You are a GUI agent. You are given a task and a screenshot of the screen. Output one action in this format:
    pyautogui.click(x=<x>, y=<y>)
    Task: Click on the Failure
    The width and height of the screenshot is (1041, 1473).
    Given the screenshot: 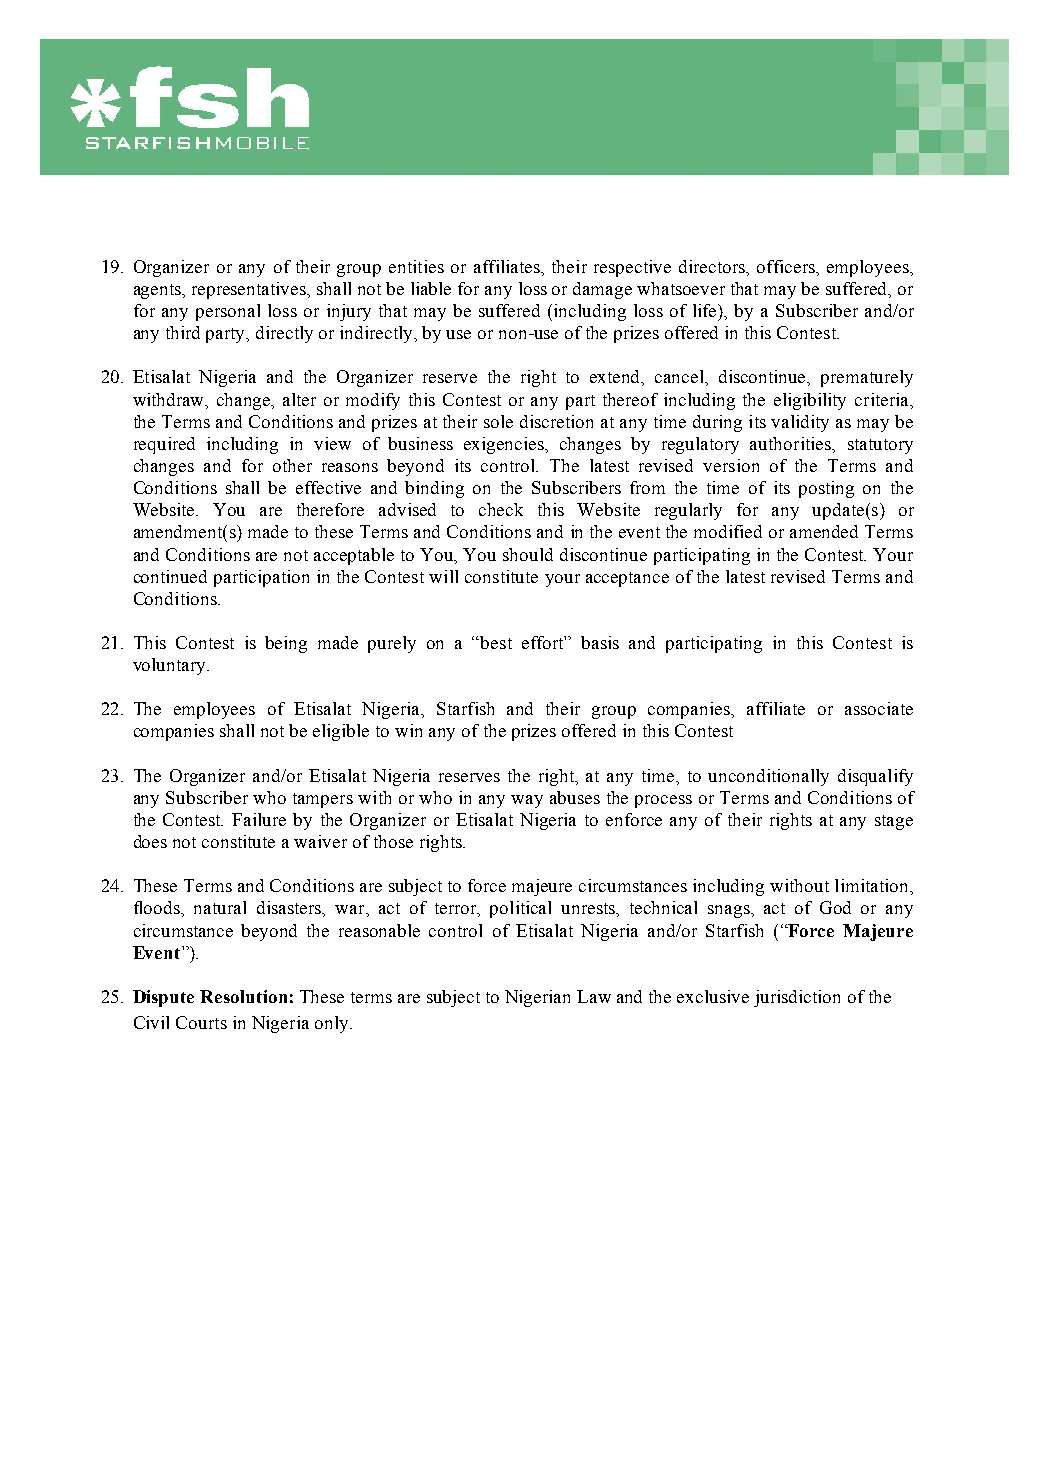 What is the action you would take?
    pyautogui.click(x=259, y=819)
